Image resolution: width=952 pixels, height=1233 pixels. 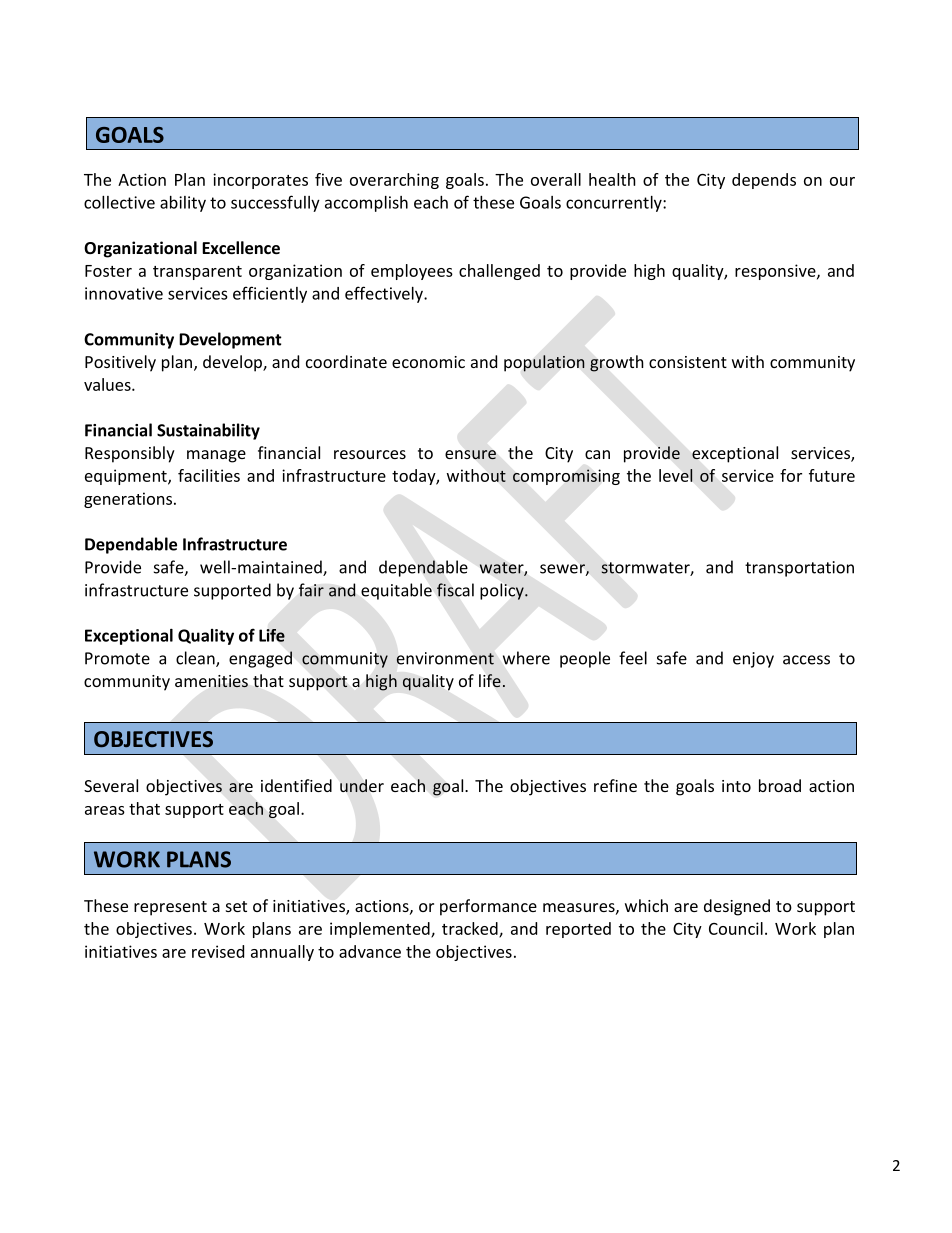 I want to click on overarching, so click(x=394, y=181).
